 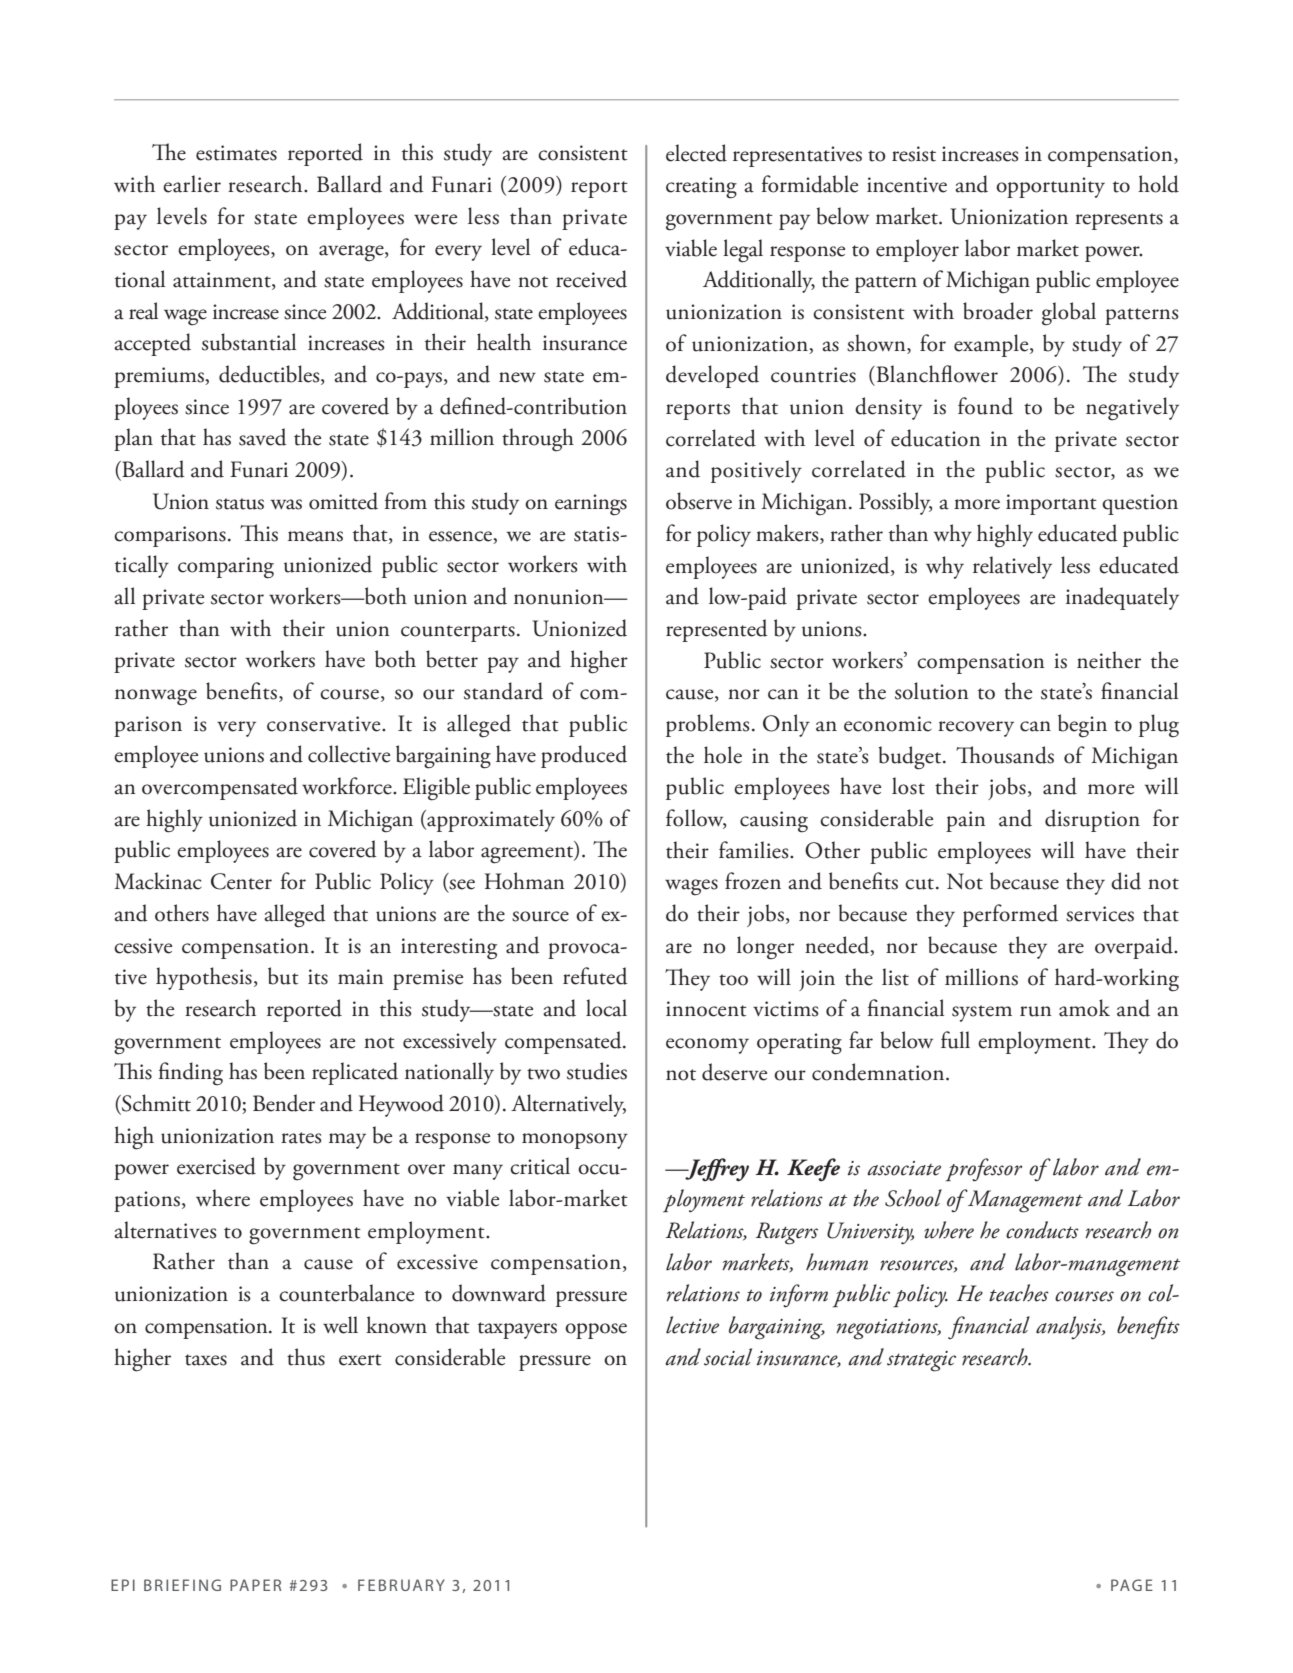 I want to click on finding, so click(x=191, y=1074).
